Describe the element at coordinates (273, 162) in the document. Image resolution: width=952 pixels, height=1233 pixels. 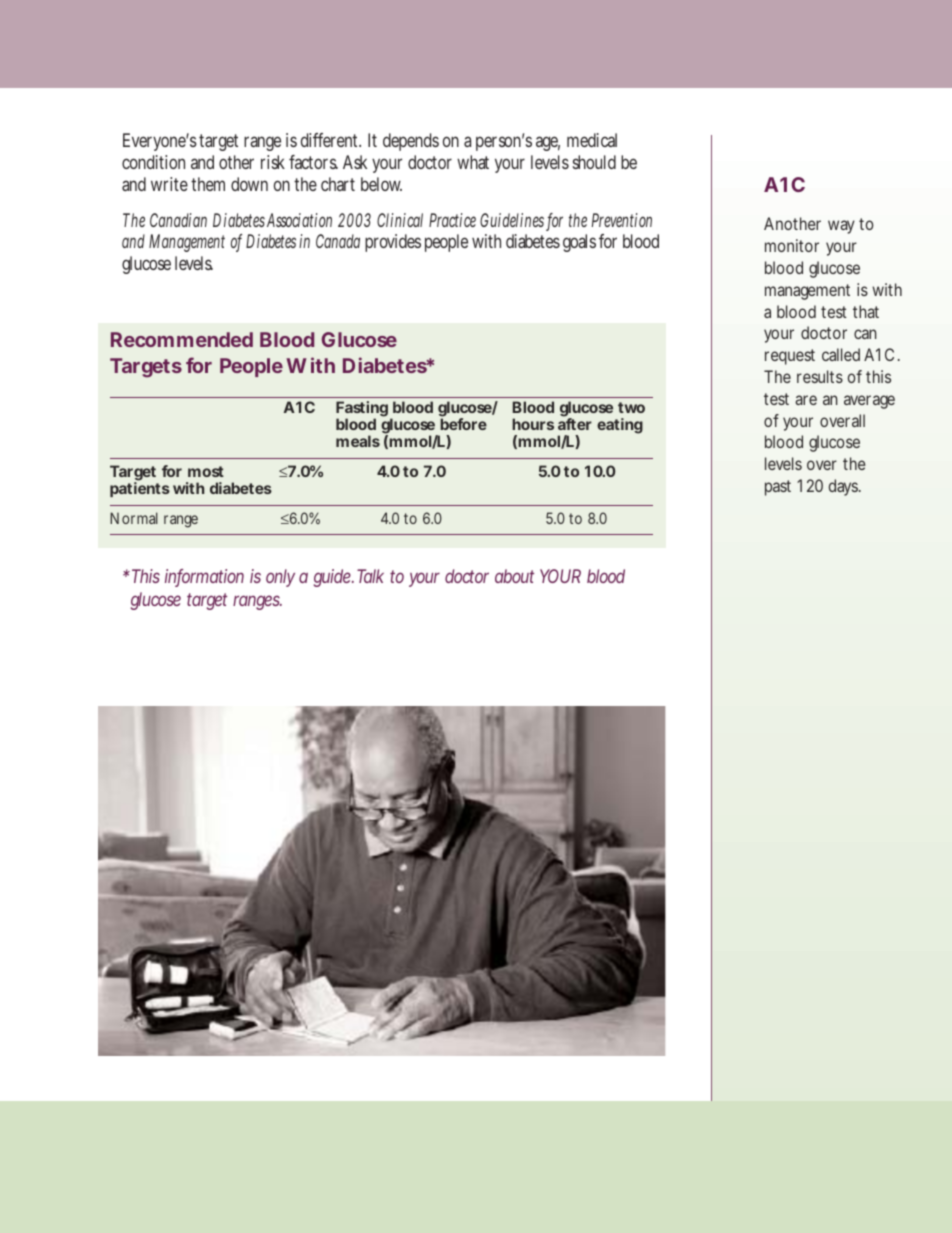
I see `risk` at that location.
